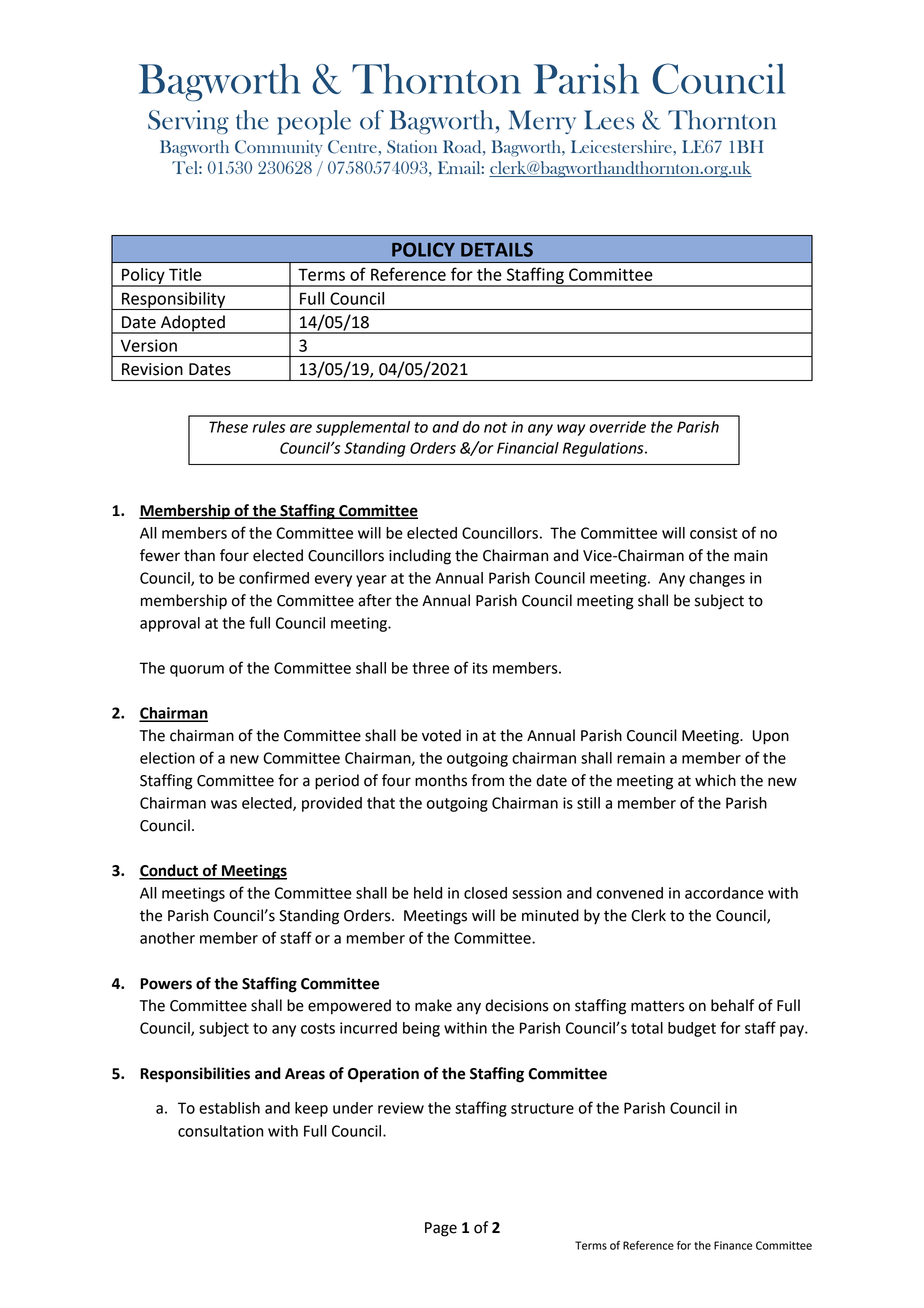  Describe the element at coordinates (412, 147) in the image. I see `Station` at that location.
